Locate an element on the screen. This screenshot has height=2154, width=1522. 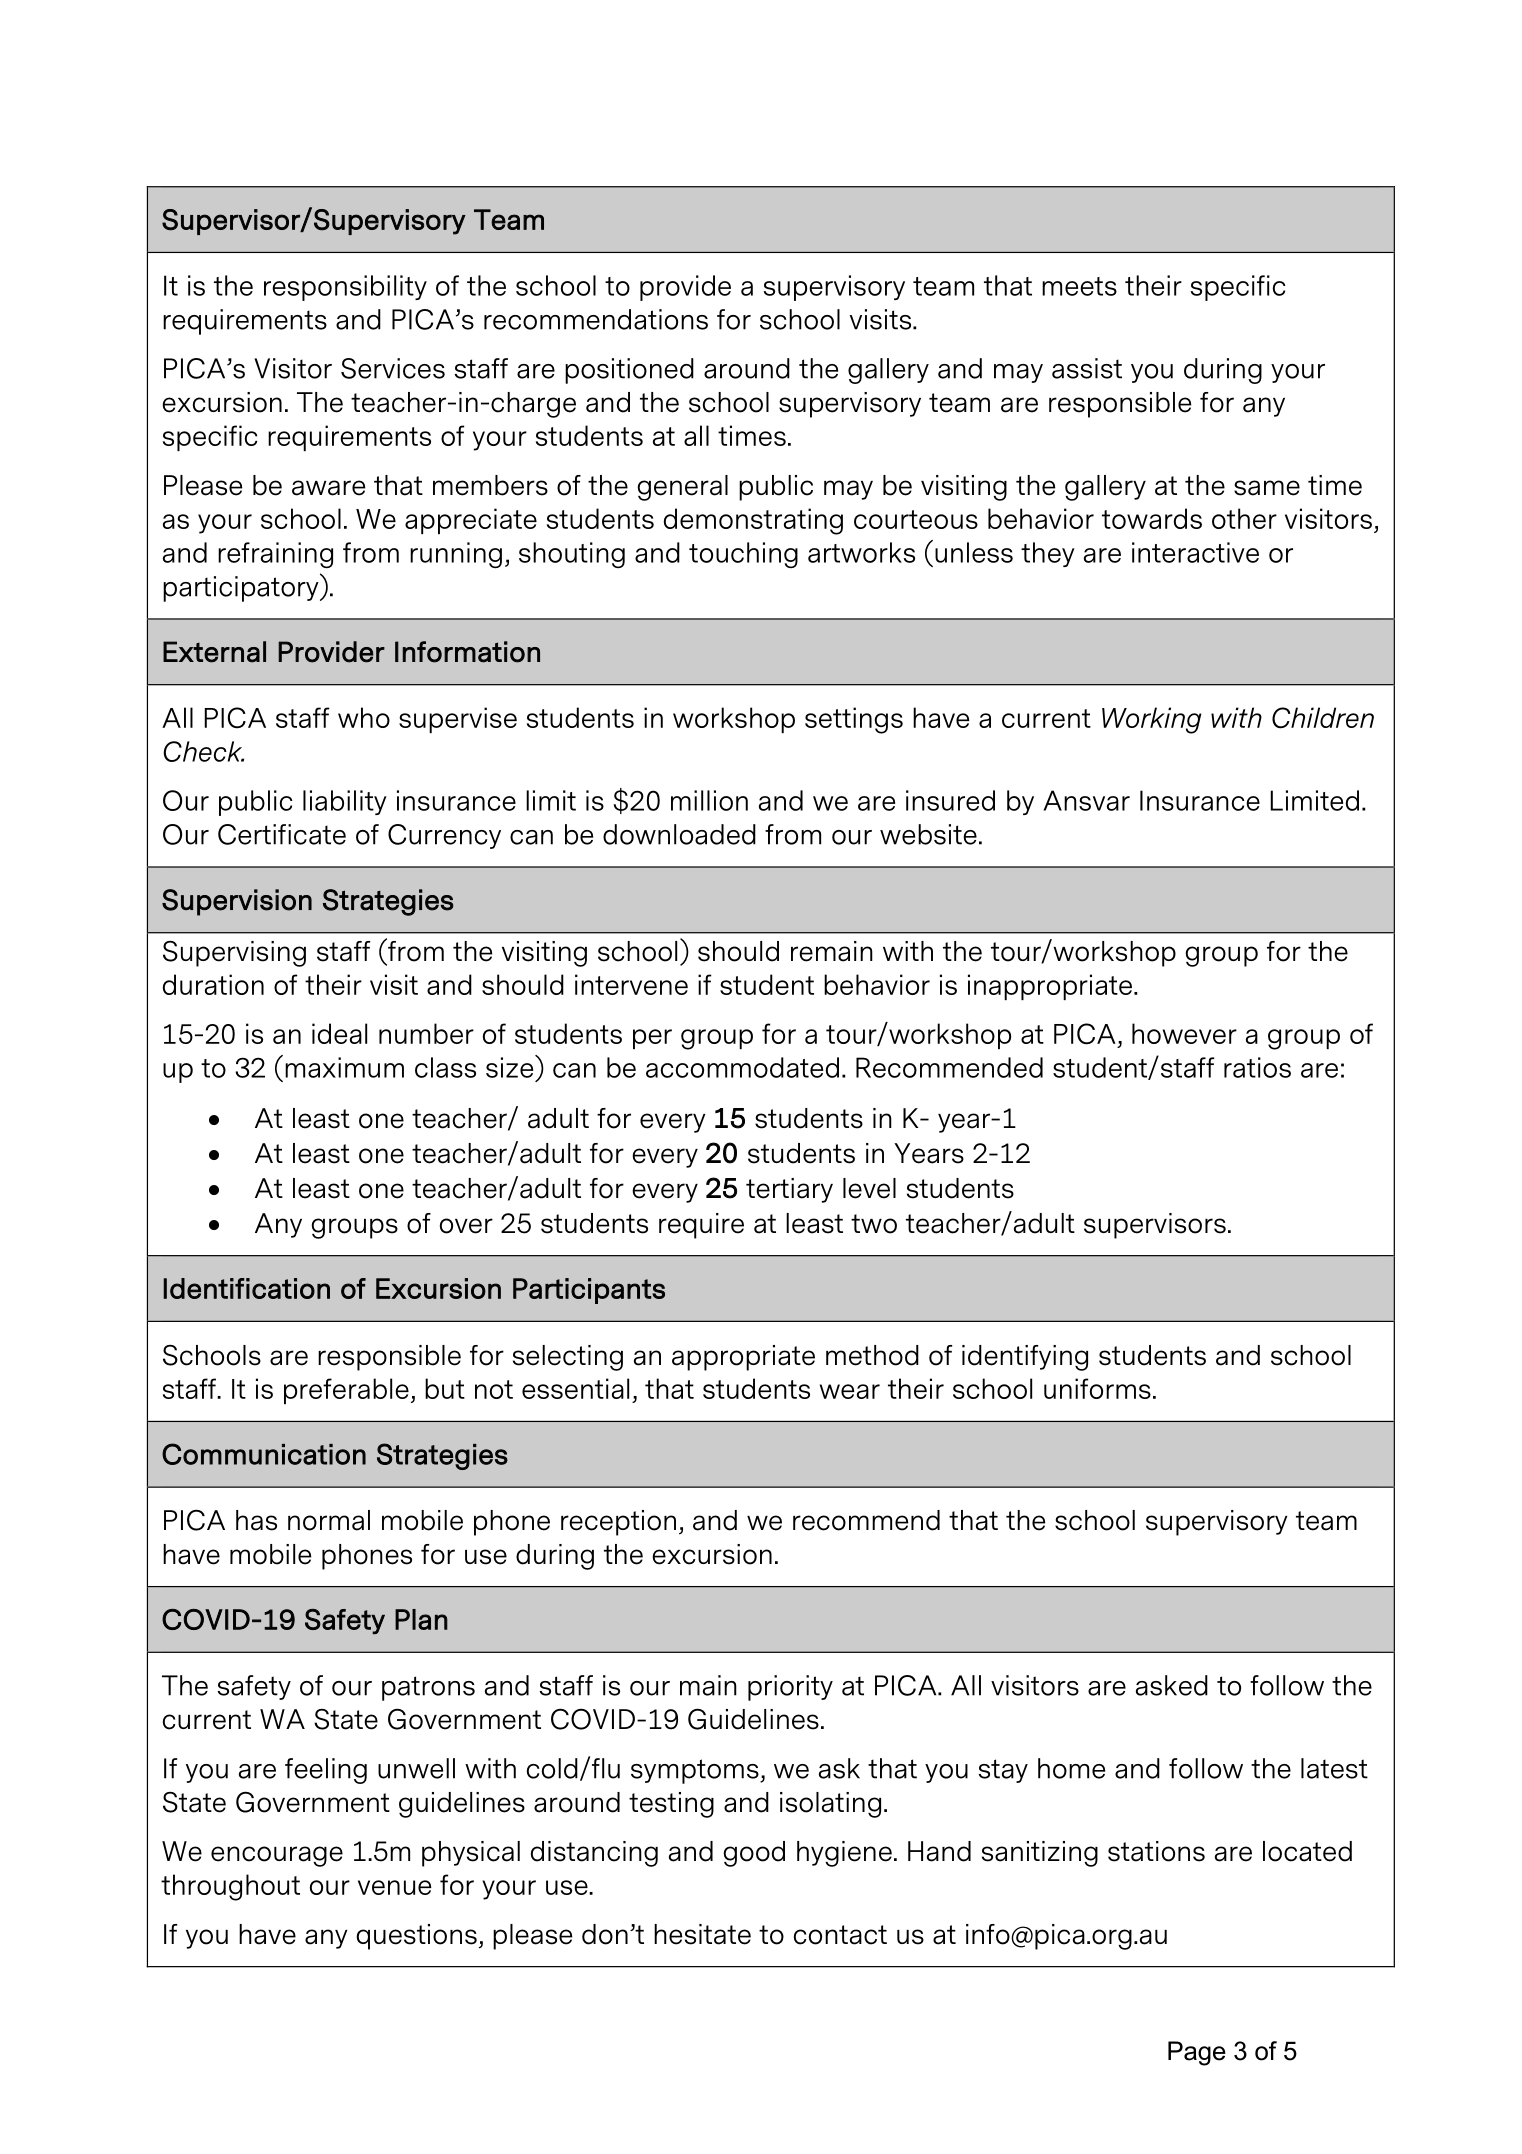
Certificate is located at coordinates (282, 834).
